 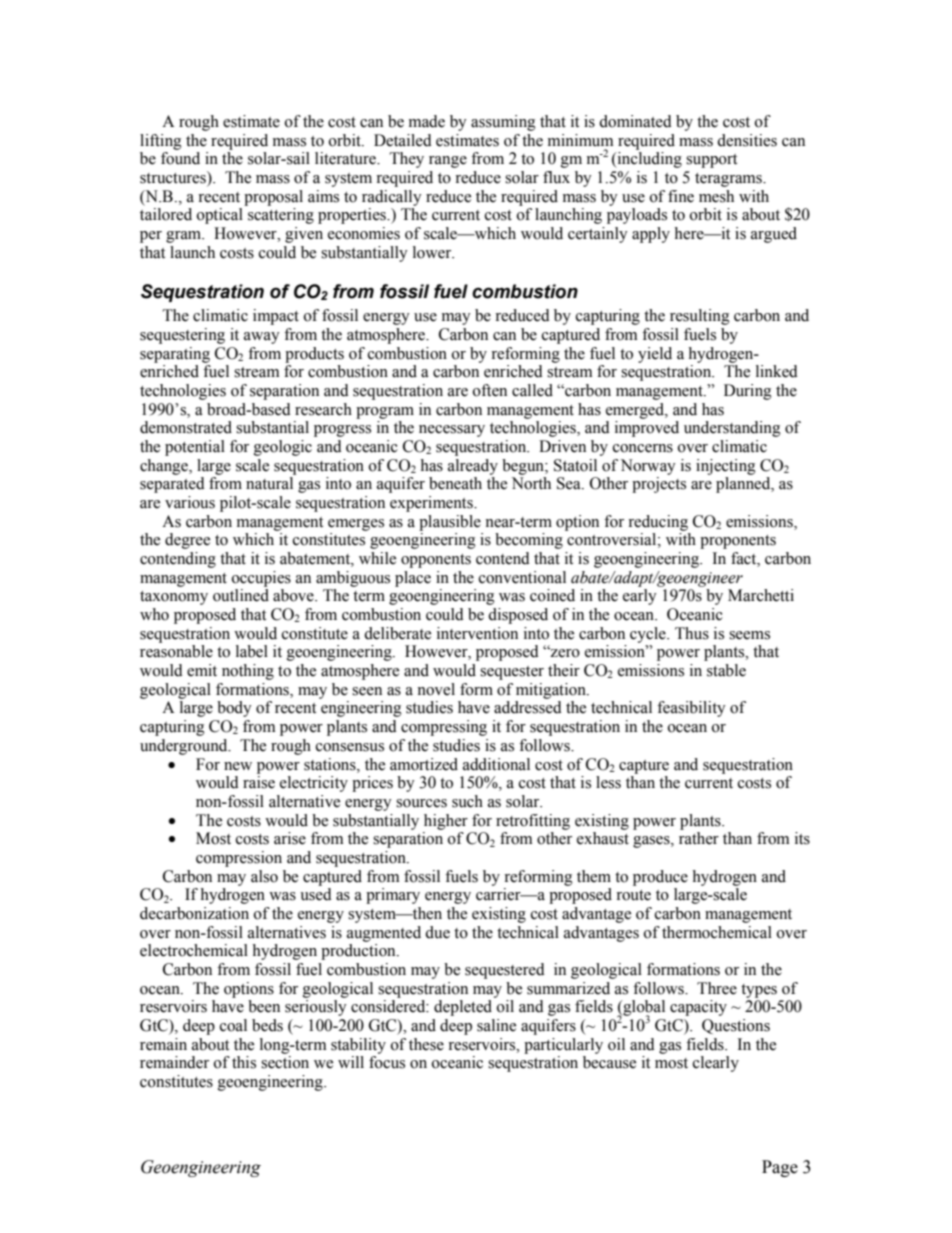 What do you see at coordinates (448, 162) in the screenshot?
I see `range` at bounding box center [448, 162].
